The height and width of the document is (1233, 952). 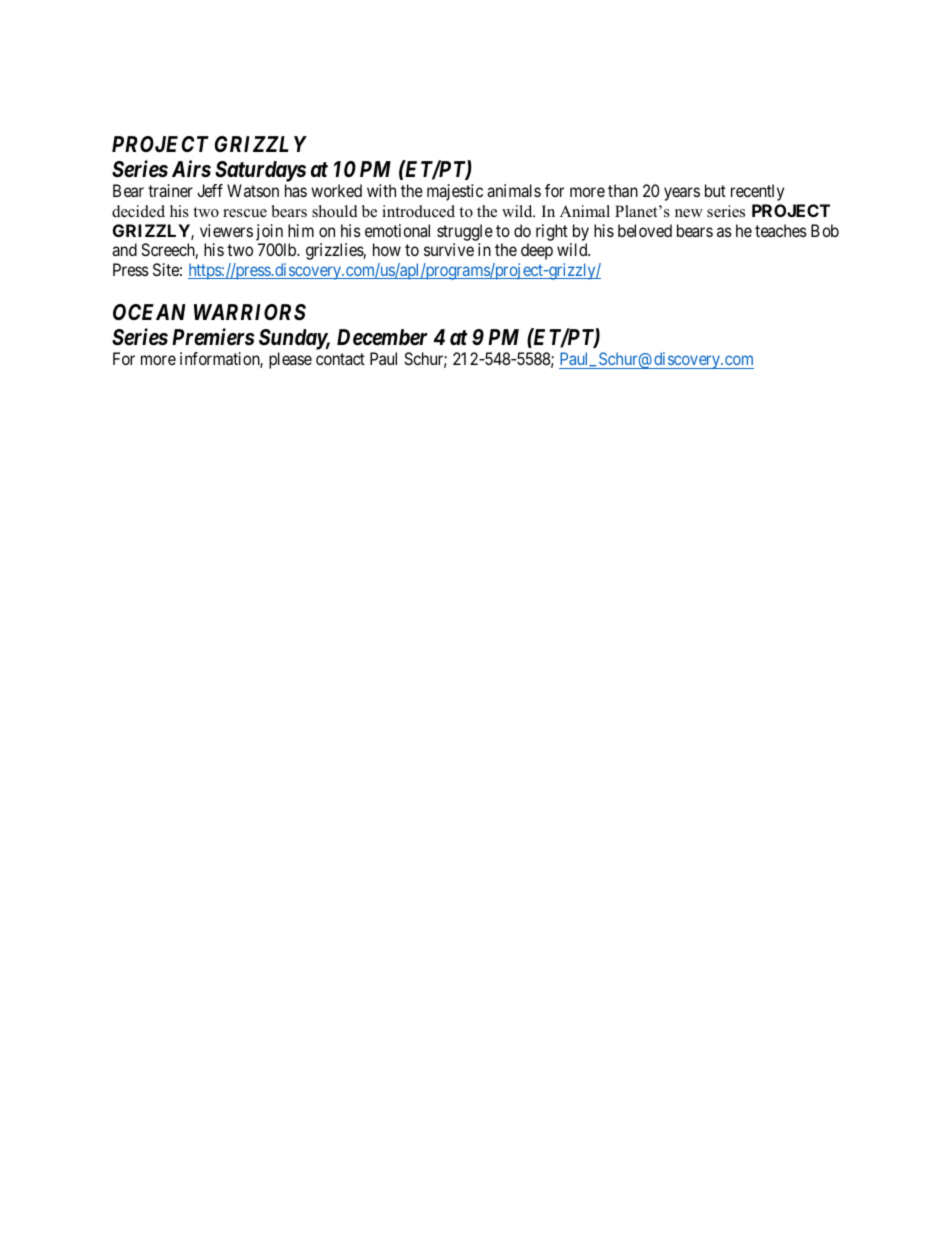 What do you see at coordinates (210, 190) in the document?
I see `Jeff` at bounding box center [210, 190].
